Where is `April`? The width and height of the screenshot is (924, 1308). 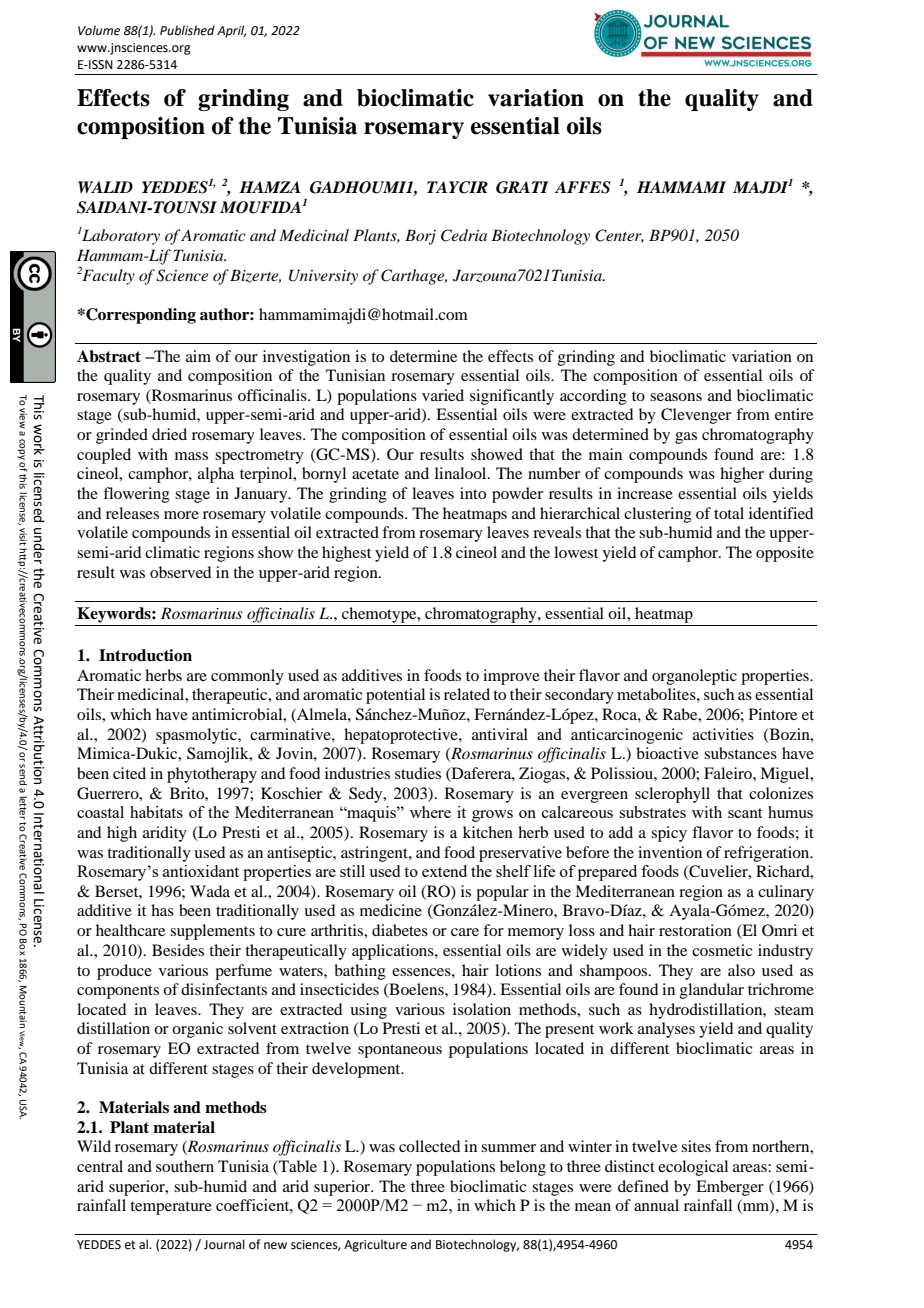
April is located at coordinates (231, 31).
